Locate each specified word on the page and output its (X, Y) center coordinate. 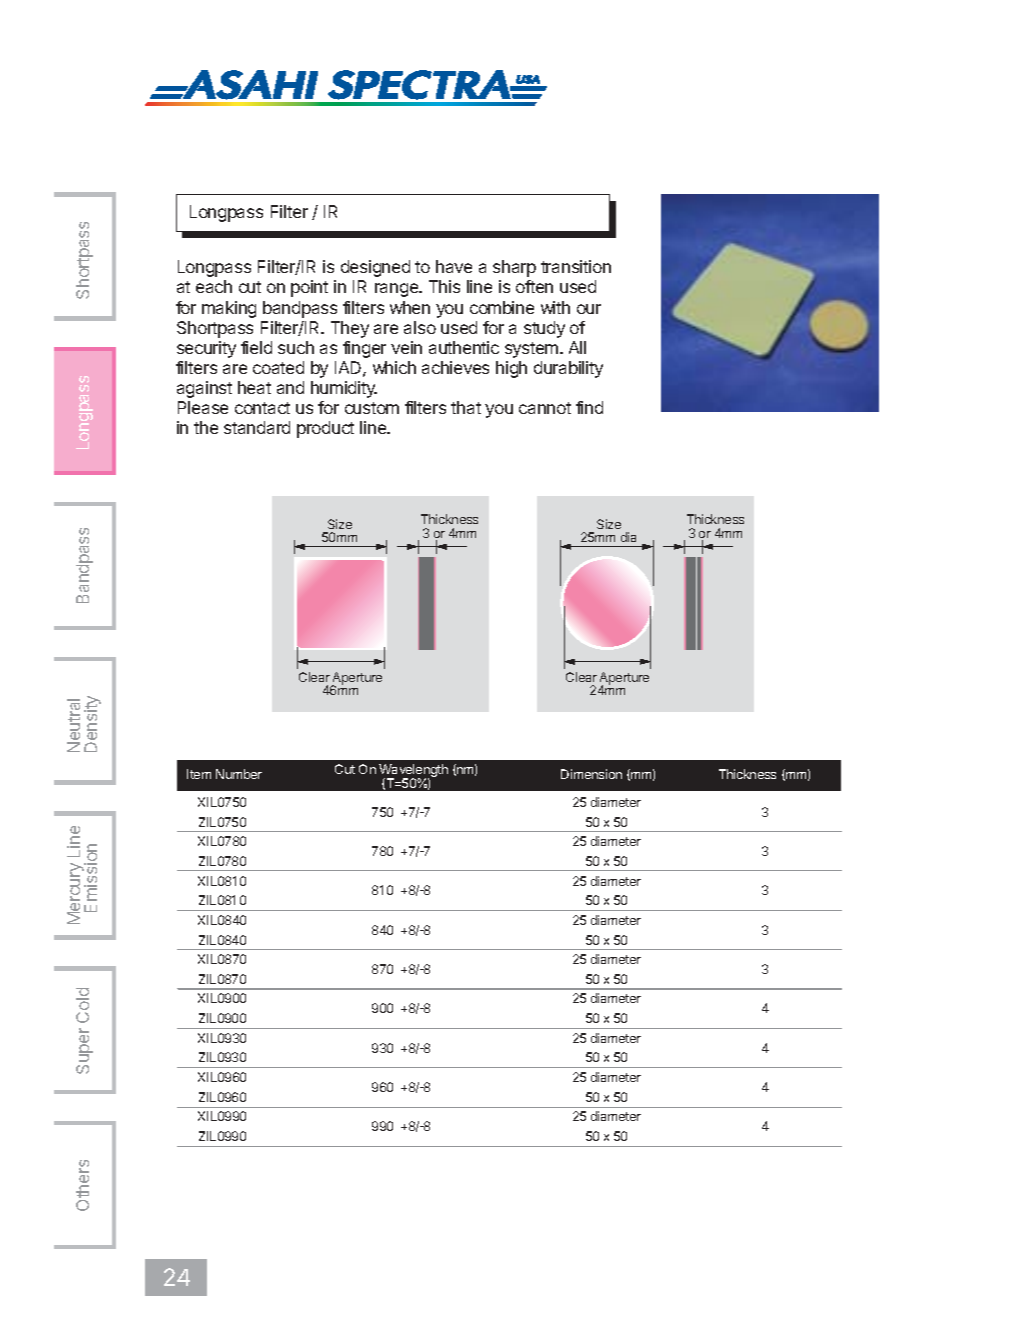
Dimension (591, 774)
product (325, 429)
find (589, 407)
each (214, 286)
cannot (545, 408)
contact (262, 408)
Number (239, 774)
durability (568, 369)
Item (199, 774)
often (534, 286)
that (466, 407)
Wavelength (413, 772)
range (398, 290)
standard (257, 427)
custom (372, 408)
